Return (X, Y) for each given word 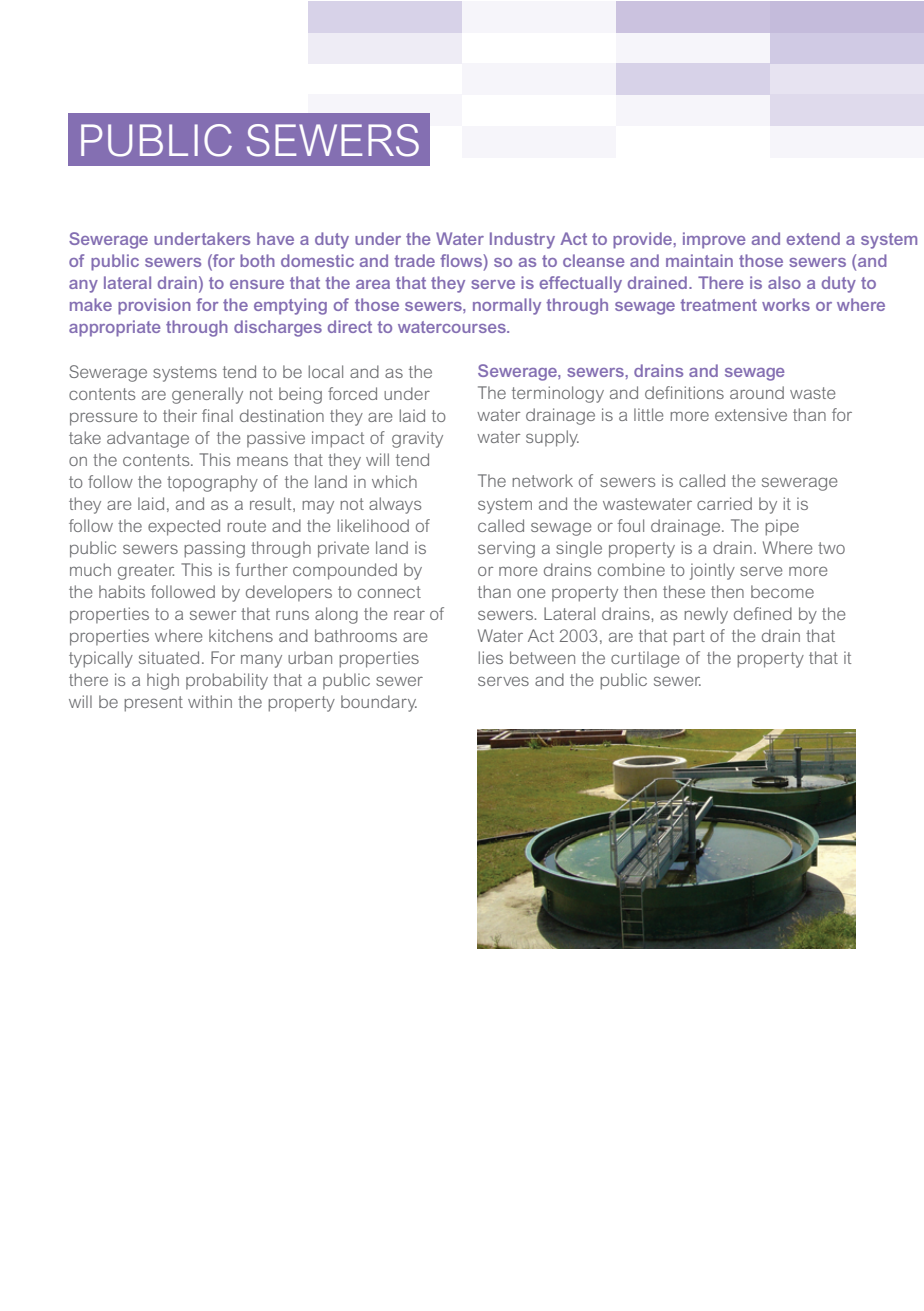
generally (207, 395)
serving (506, 549)
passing (214, 549)
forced (352, 393)
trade (414, 260)
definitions (684, 392)
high (163, 681)
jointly (712, 571)
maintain (699, 260)
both (257, 260)
